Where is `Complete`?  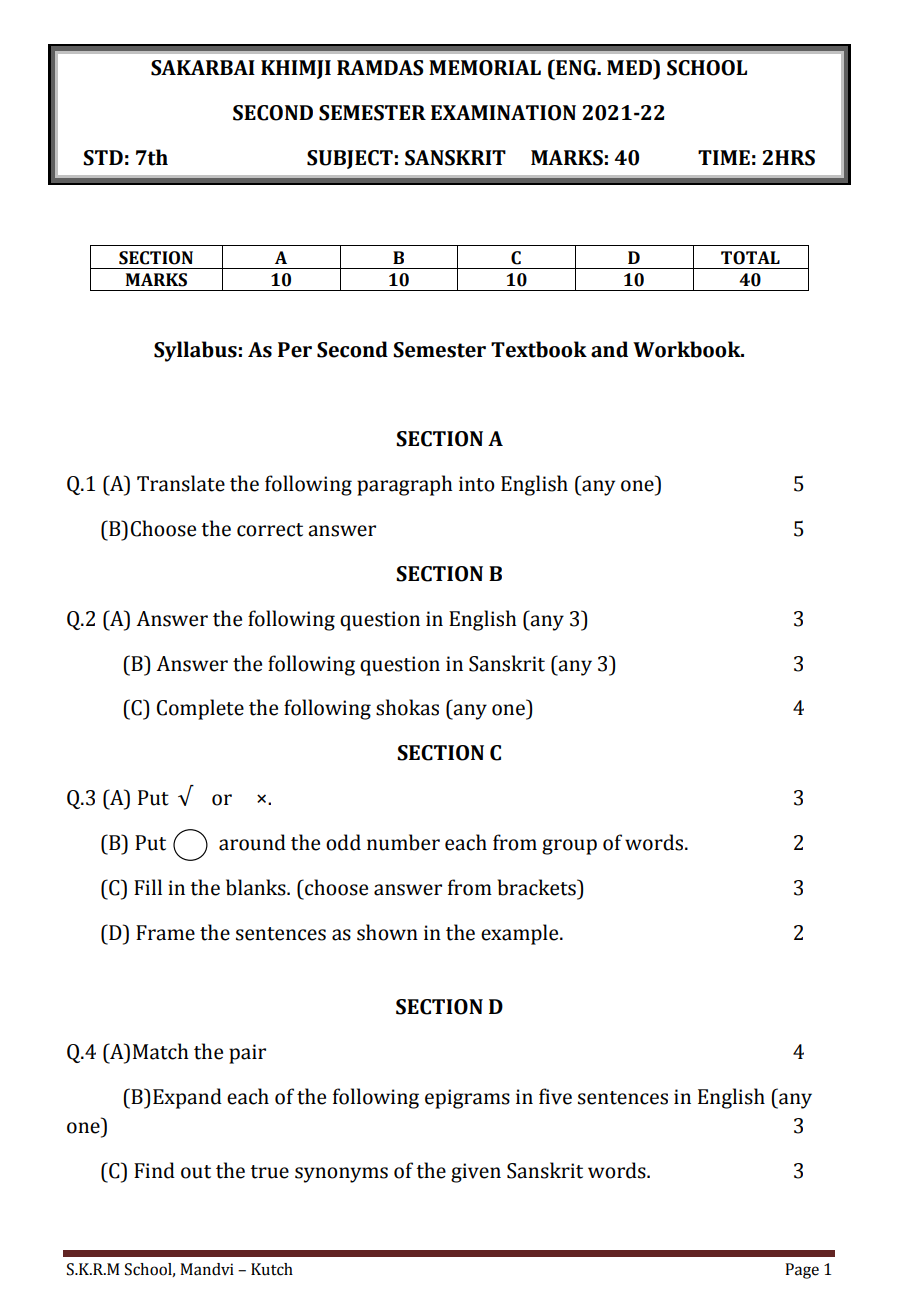
Complete is located at coordinates (200, 709).
